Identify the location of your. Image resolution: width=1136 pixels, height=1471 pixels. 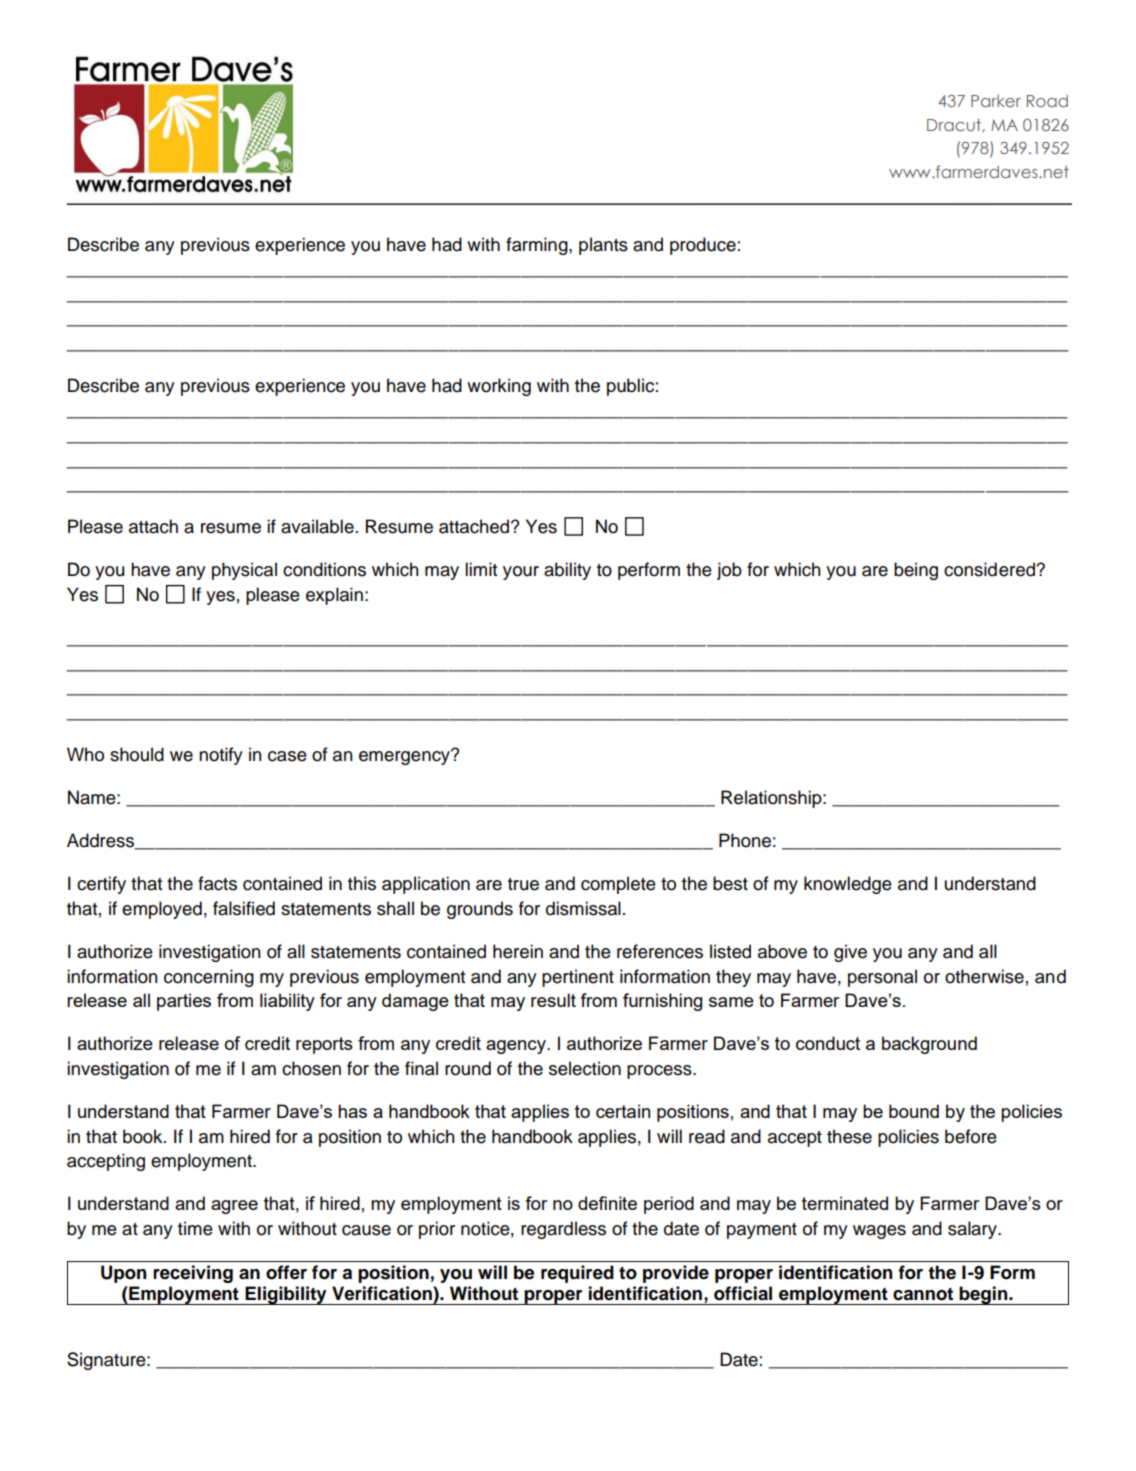
(521, 573).
